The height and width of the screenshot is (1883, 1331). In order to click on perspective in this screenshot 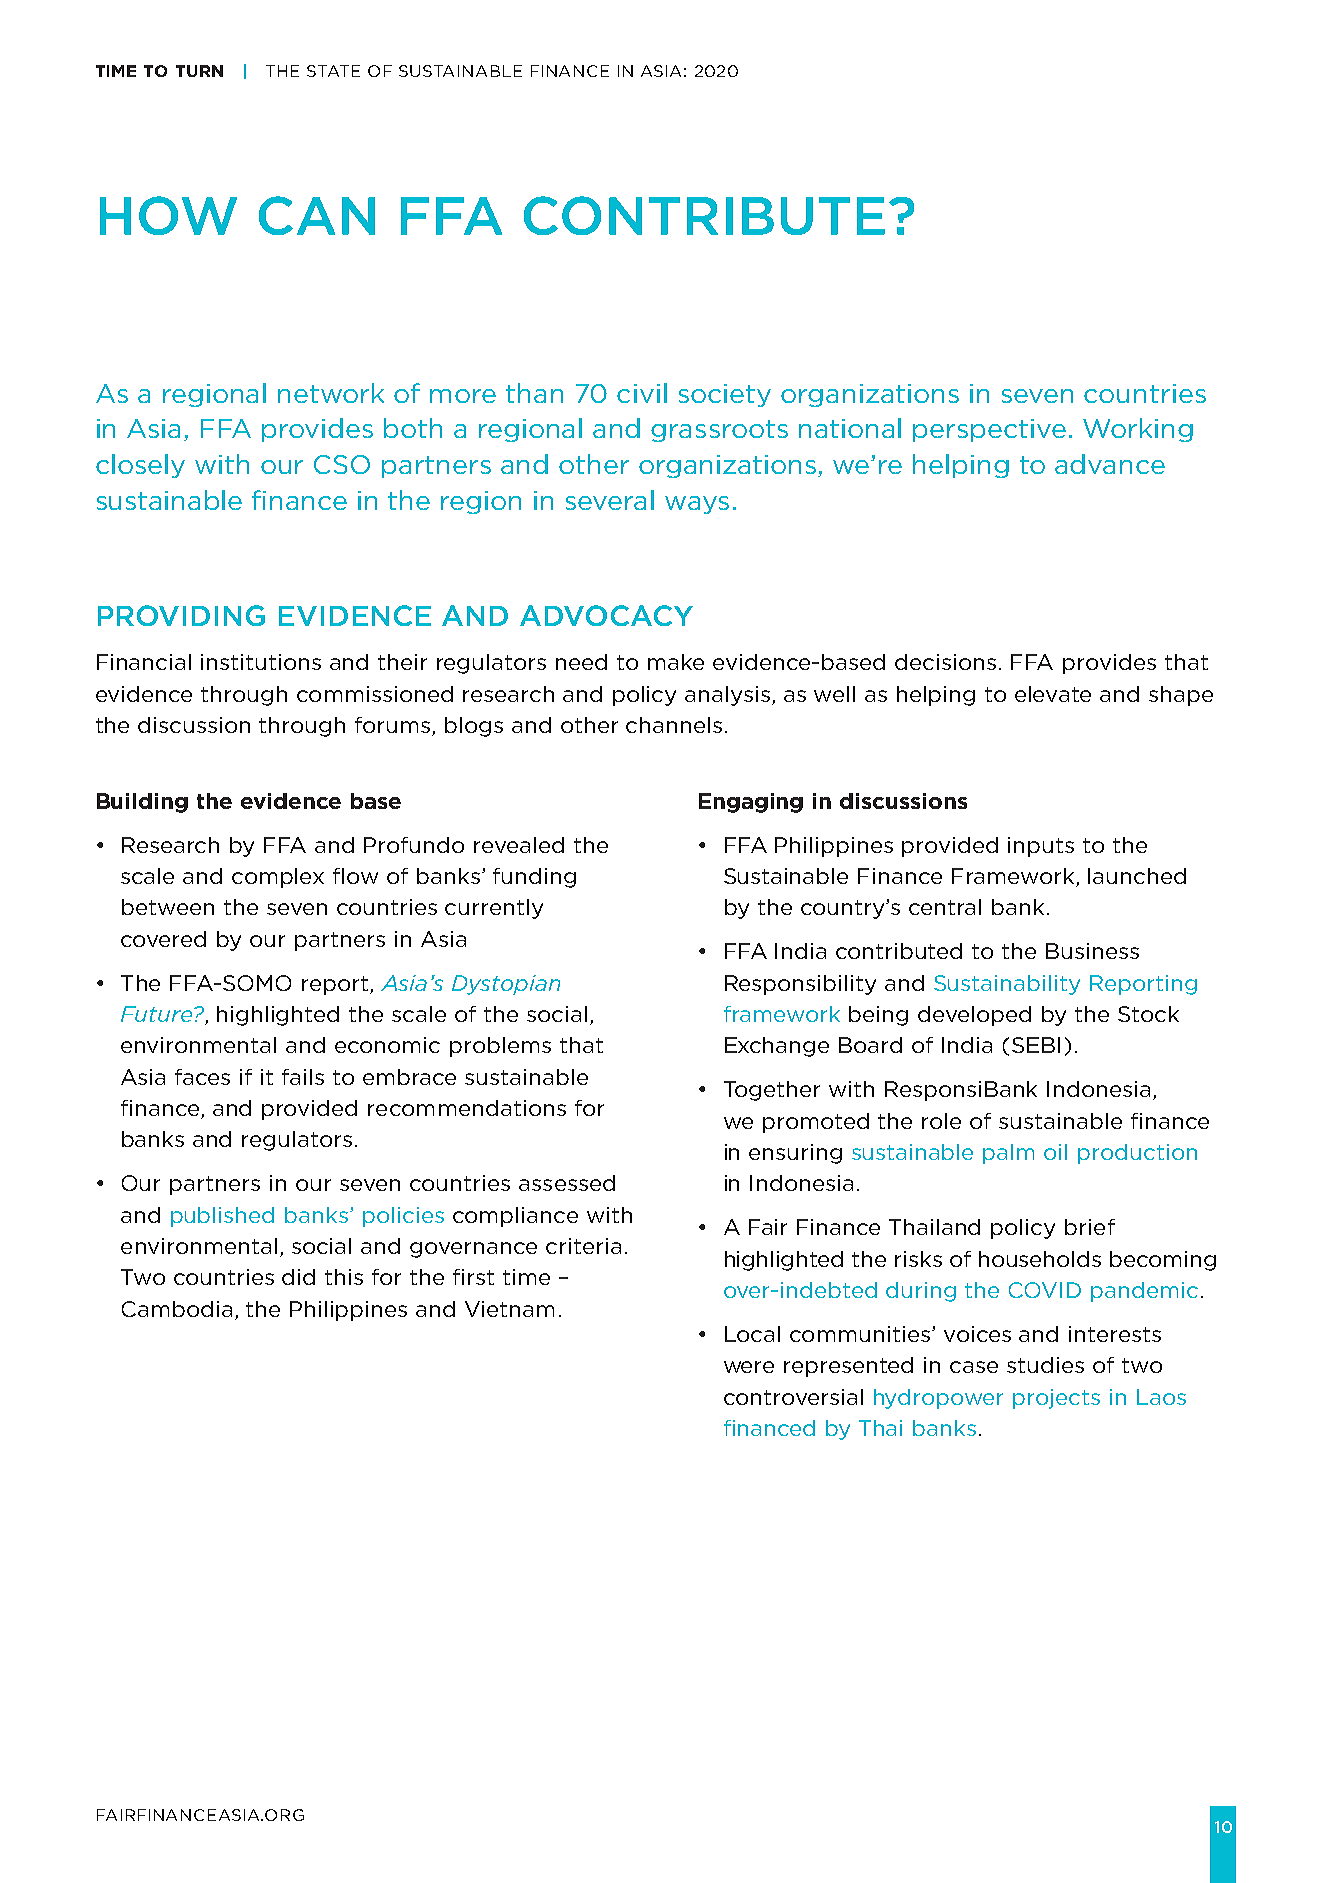, I will do `click(989, 430)`.
